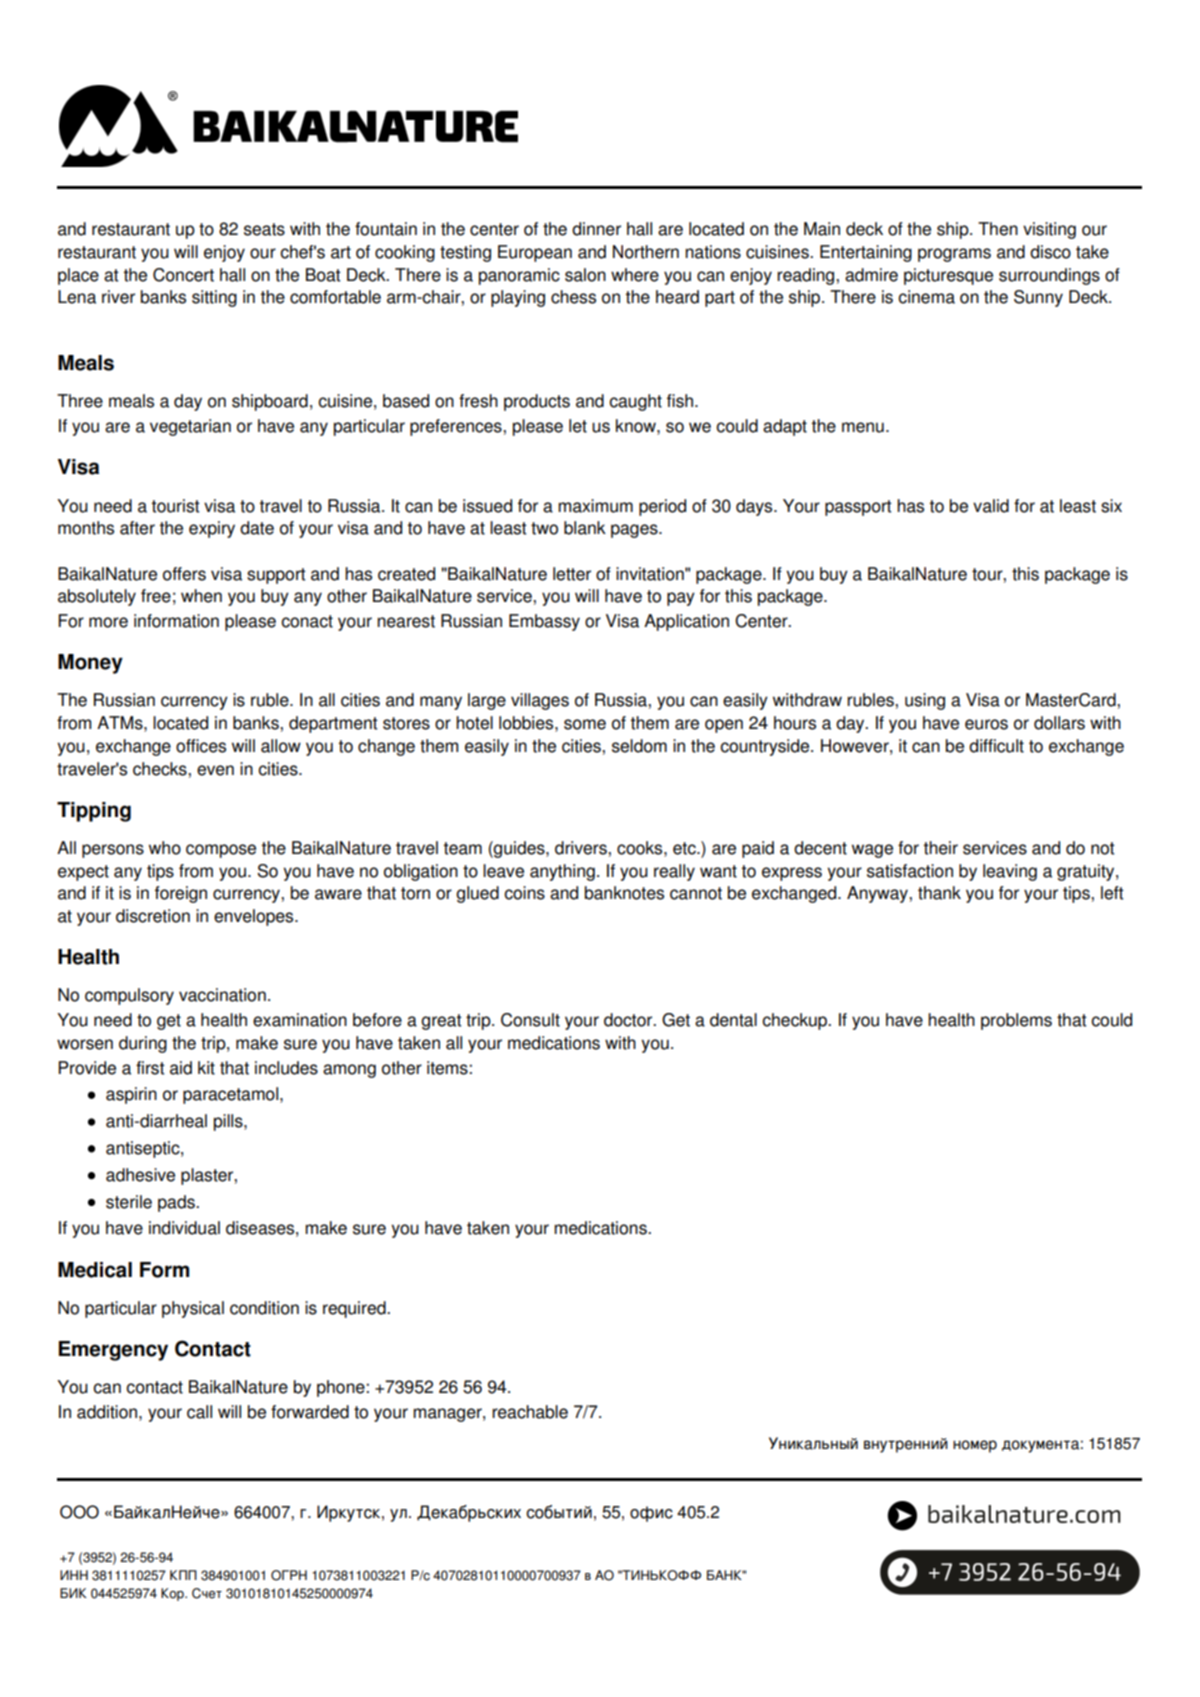 This screenshot has width=1200, height=1697. What do you see at coordinates (1016, 1021) in the screenshot?
I see `problems` at bounding box center [1016, 1021].
